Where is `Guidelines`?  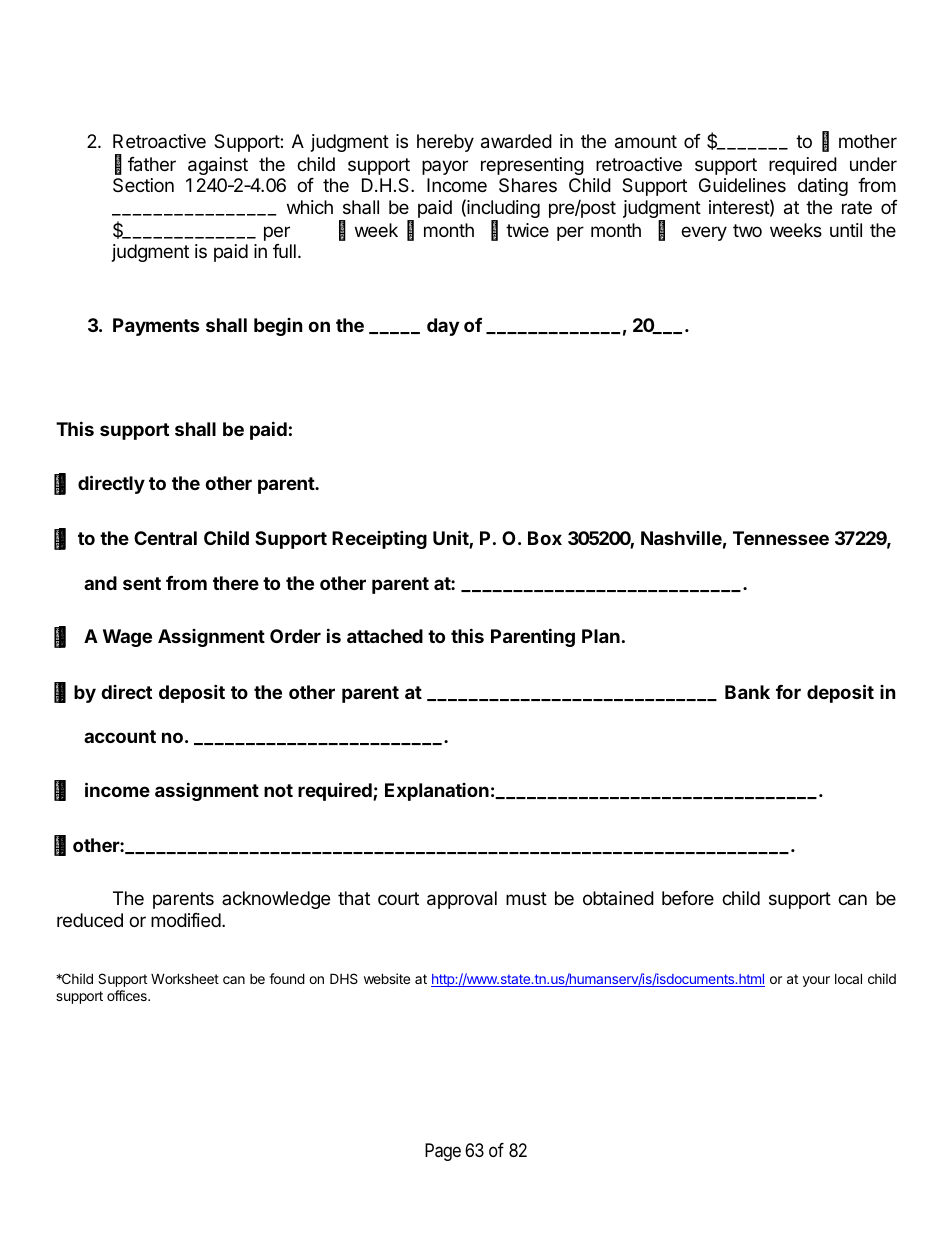 Guidelines is located at coordinates (742, 185).
